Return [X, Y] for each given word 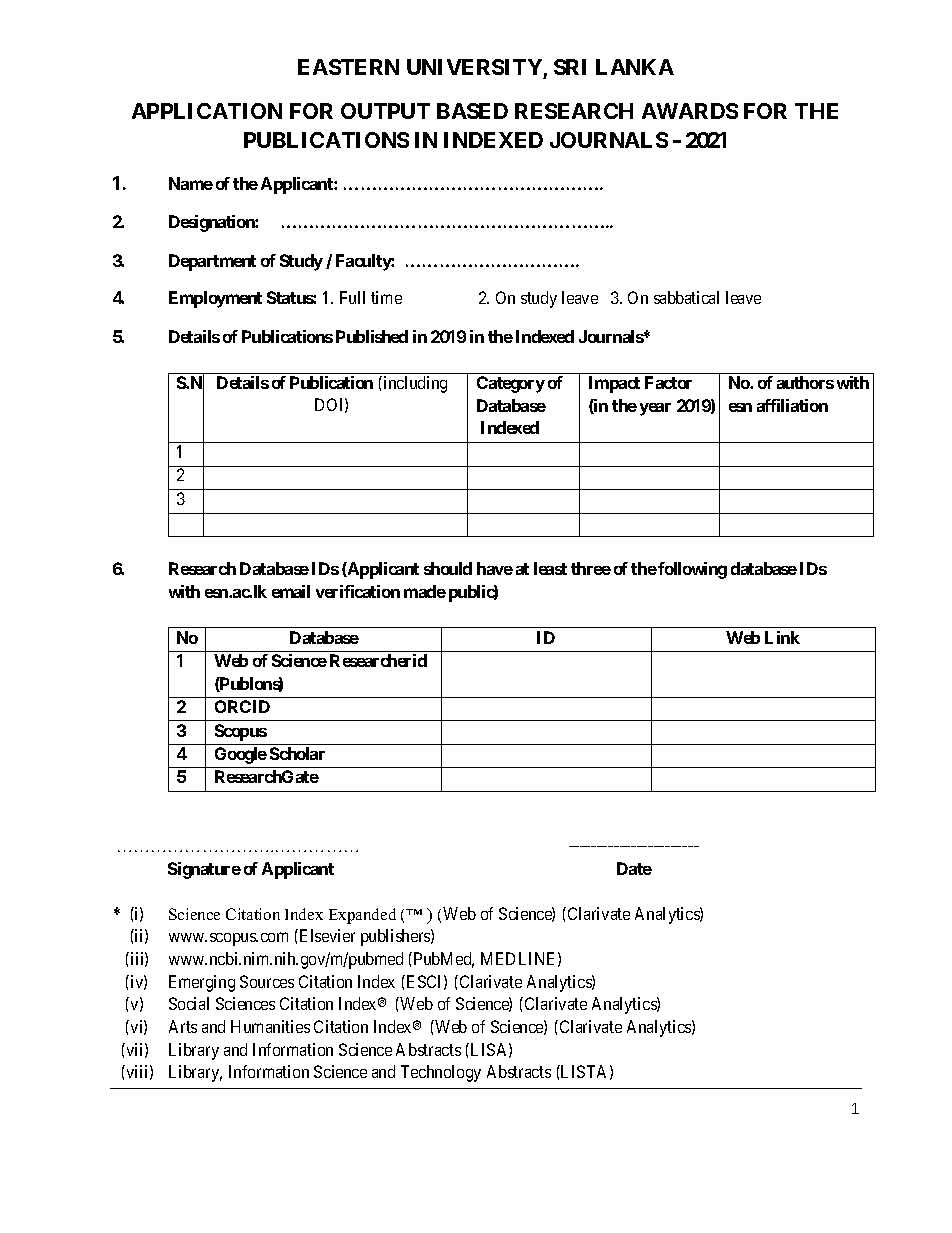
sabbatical [686, 297]
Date [634, 868]
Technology [441, 1073]
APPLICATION [207, 111]
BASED [472, 111]
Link [782, 637]
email [291, 591]
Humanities [270, 1026]
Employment [215, 299]
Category [511, 384]
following [692, 570]
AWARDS [690, 111]
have [495, 568]
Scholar [297, 753]
